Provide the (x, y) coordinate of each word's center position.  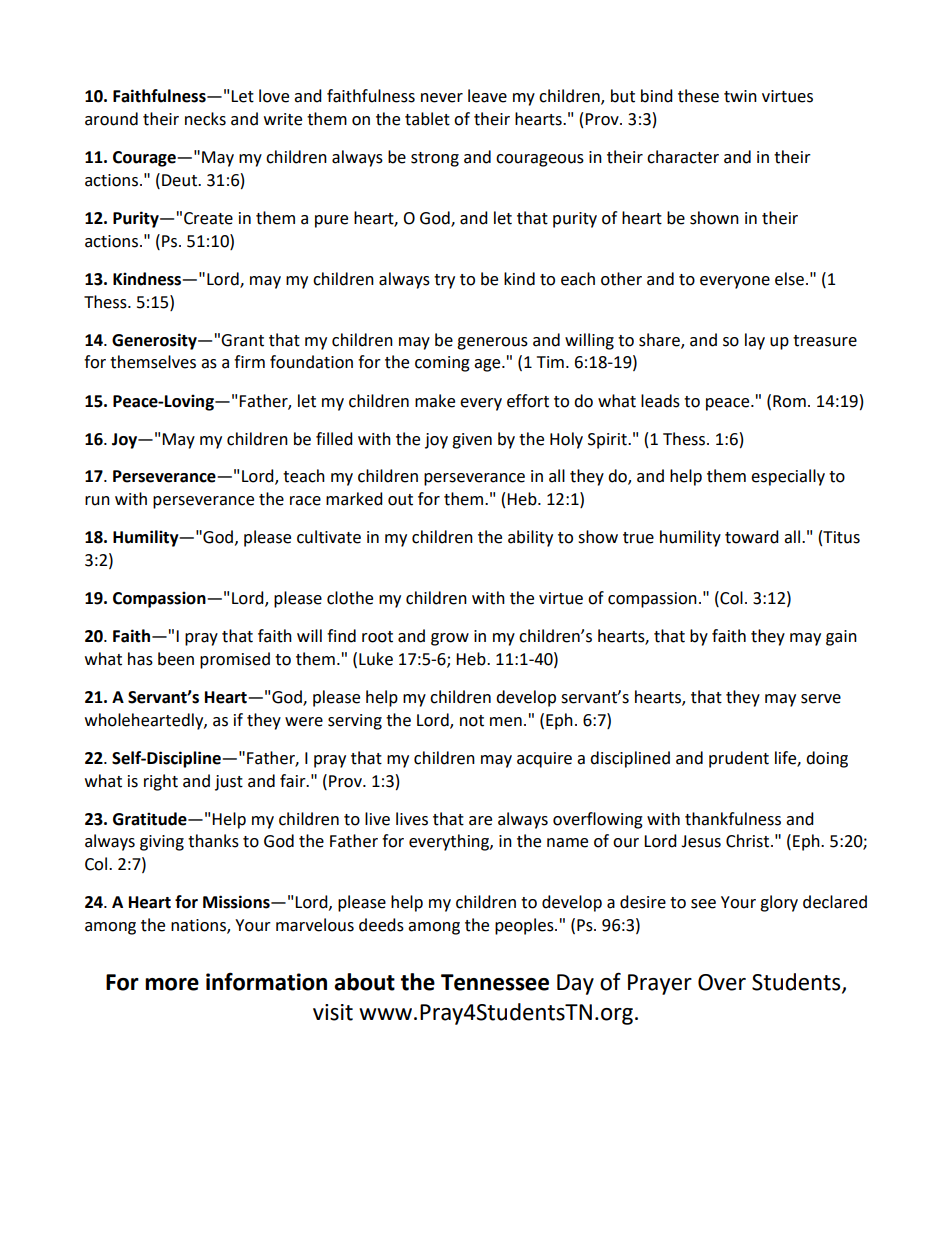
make (435, 401)
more (172, 984)
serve (821, 699)
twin (740, 96)
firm (249, 361)
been (176, 659)
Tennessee (495, 982)
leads (660, 401)
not (472, 721)
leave (487, 96)
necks (205, 119)
